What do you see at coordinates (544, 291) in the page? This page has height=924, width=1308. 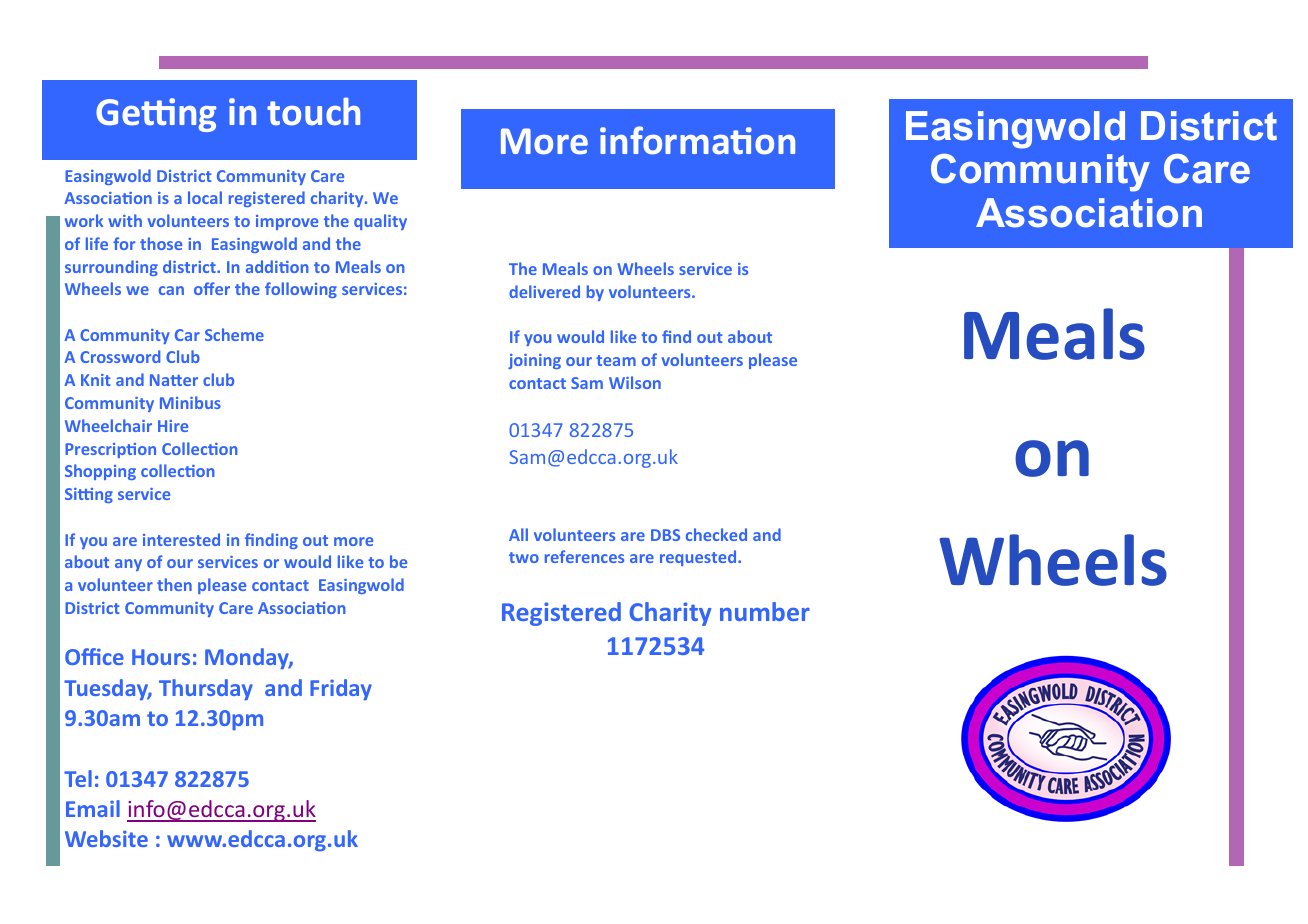 I see `delivered` at bounding box center [544, 291].
